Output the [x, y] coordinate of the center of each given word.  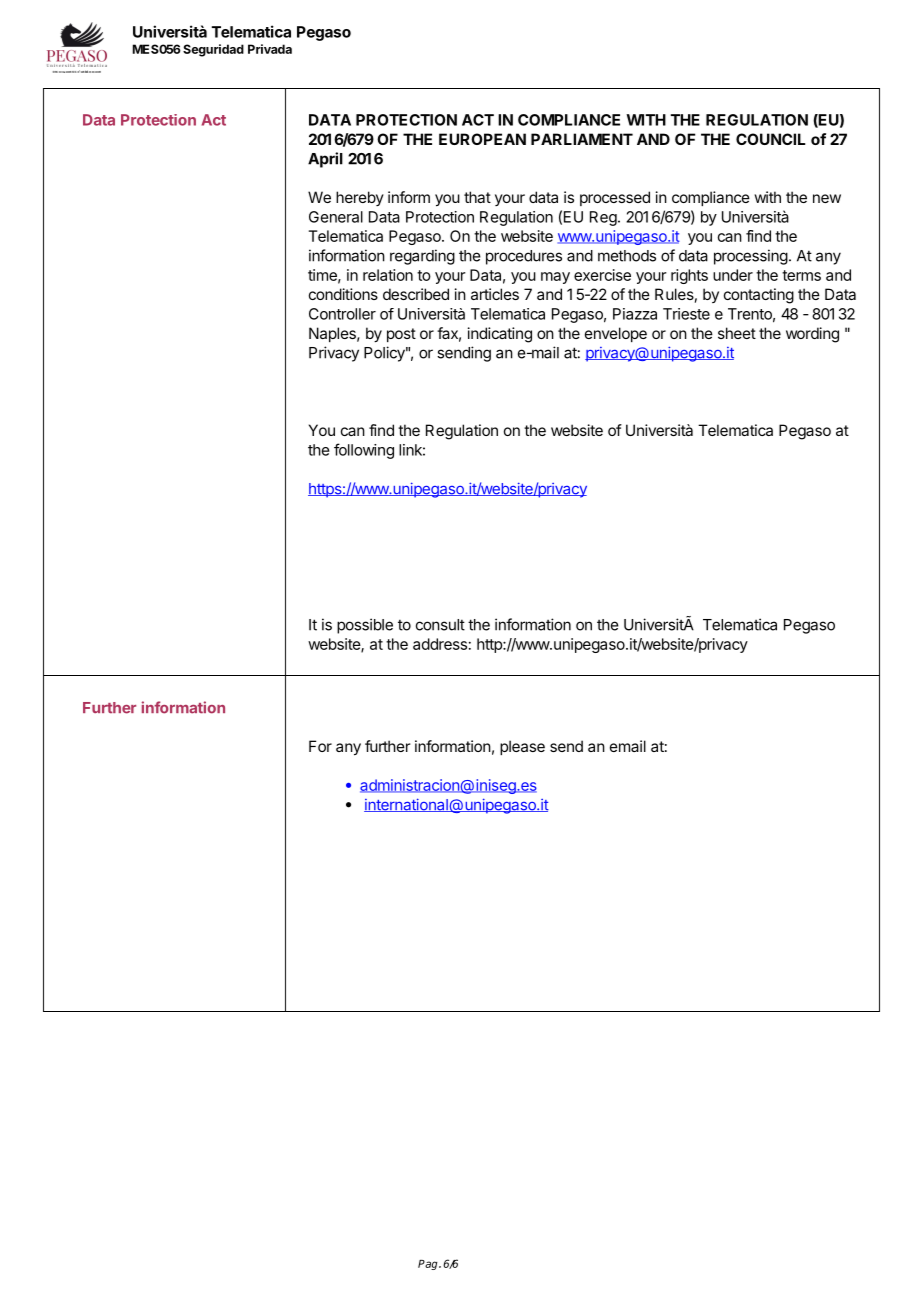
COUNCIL [771, 139]
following [364, 451]
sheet [737, 333]
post [401, 335]
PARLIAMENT [582, 139]
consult [440, 625]
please [522, 747]
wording [812, 335]
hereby [360, 198]
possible [365, 626]
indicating [500, 335]
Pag [429, 1265]
